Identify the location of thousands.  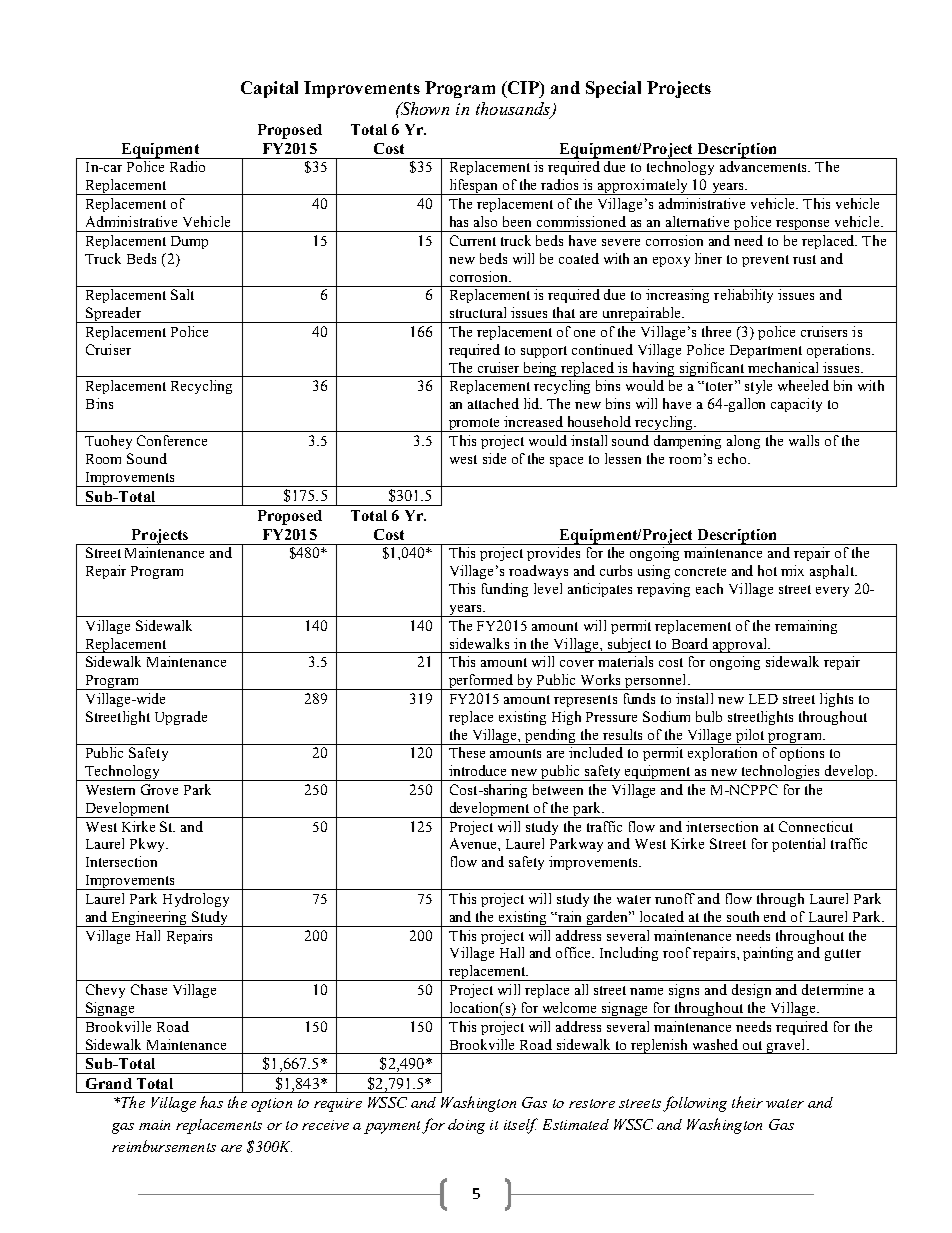
(514, 110).
